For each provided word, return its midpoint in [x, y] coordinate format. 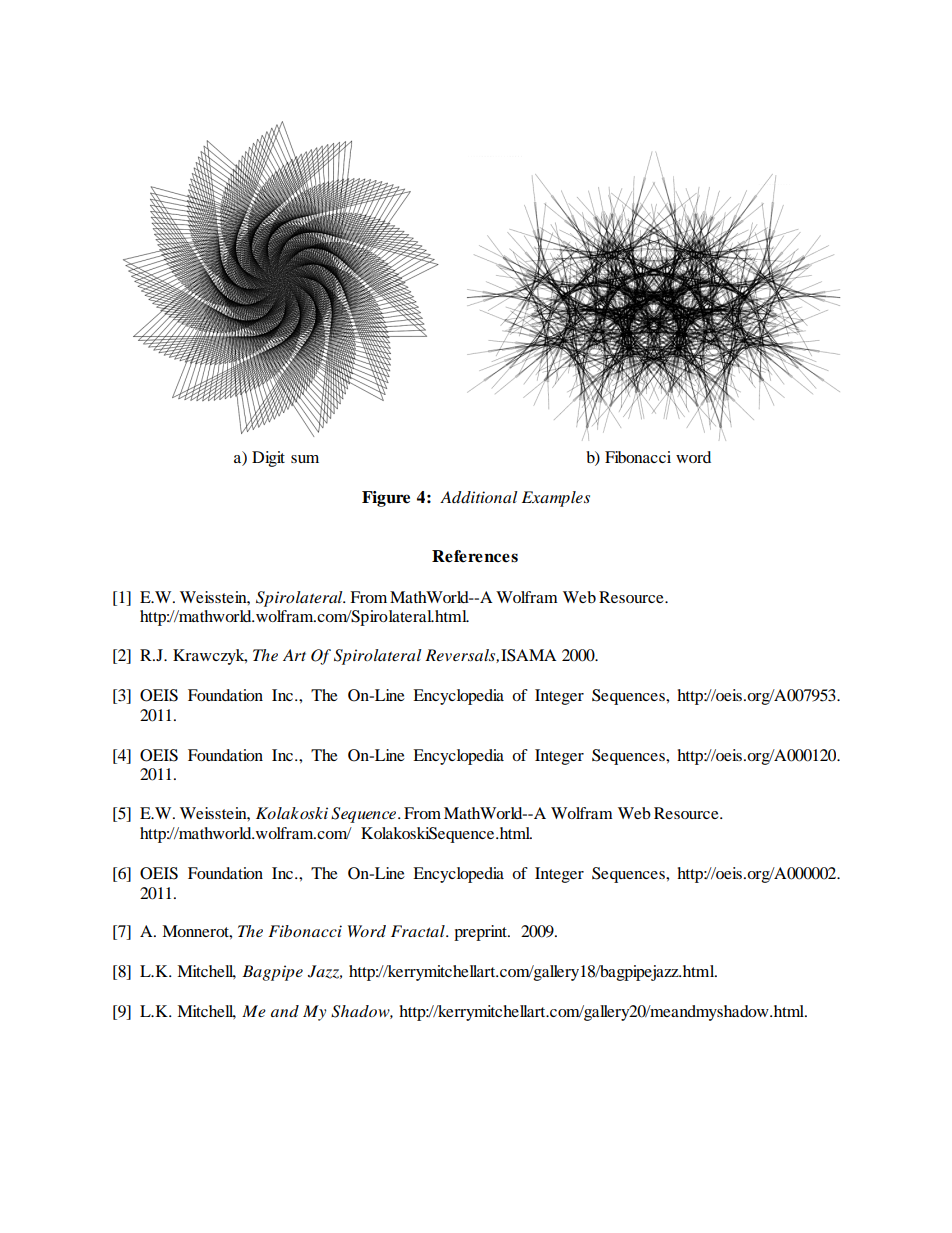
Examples [556, 499]
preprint [482, 933]
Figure [386, 499]
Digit [268, 459]
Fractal [419, 931]
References [475, 556]
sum [305, 459]
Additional [479, 497]
